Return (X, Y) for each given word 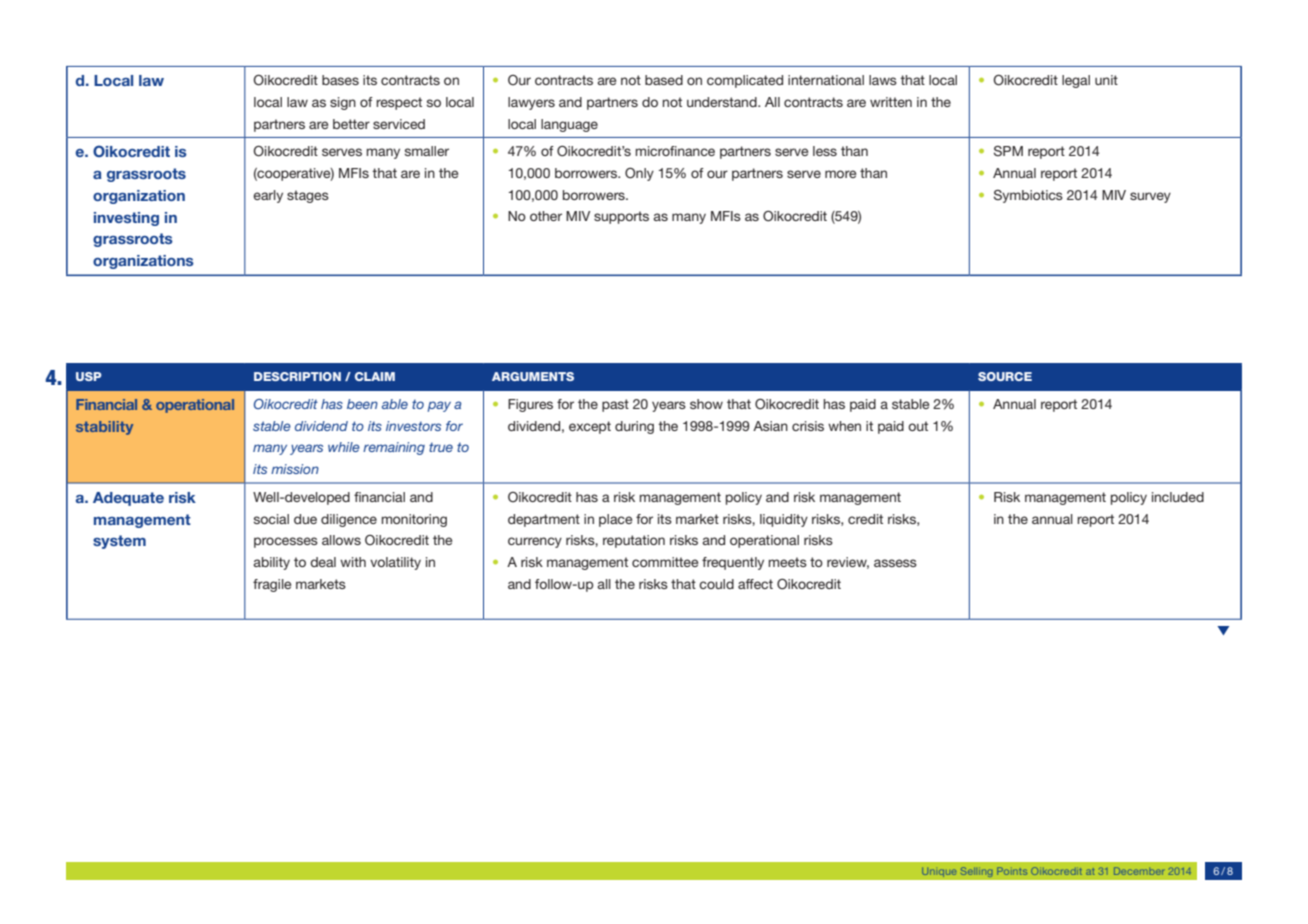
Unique (939, 872)
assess (895, 563)
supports (621, 217)
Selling (976, 872)
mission (295, 469)
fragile (272, 585)
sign (343, 103)
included (1178, 497)
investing (126, 219)
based (664, 80)
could (716, 584)
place (615, 520)
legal (1076, 81)
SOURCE (1005, 376)
